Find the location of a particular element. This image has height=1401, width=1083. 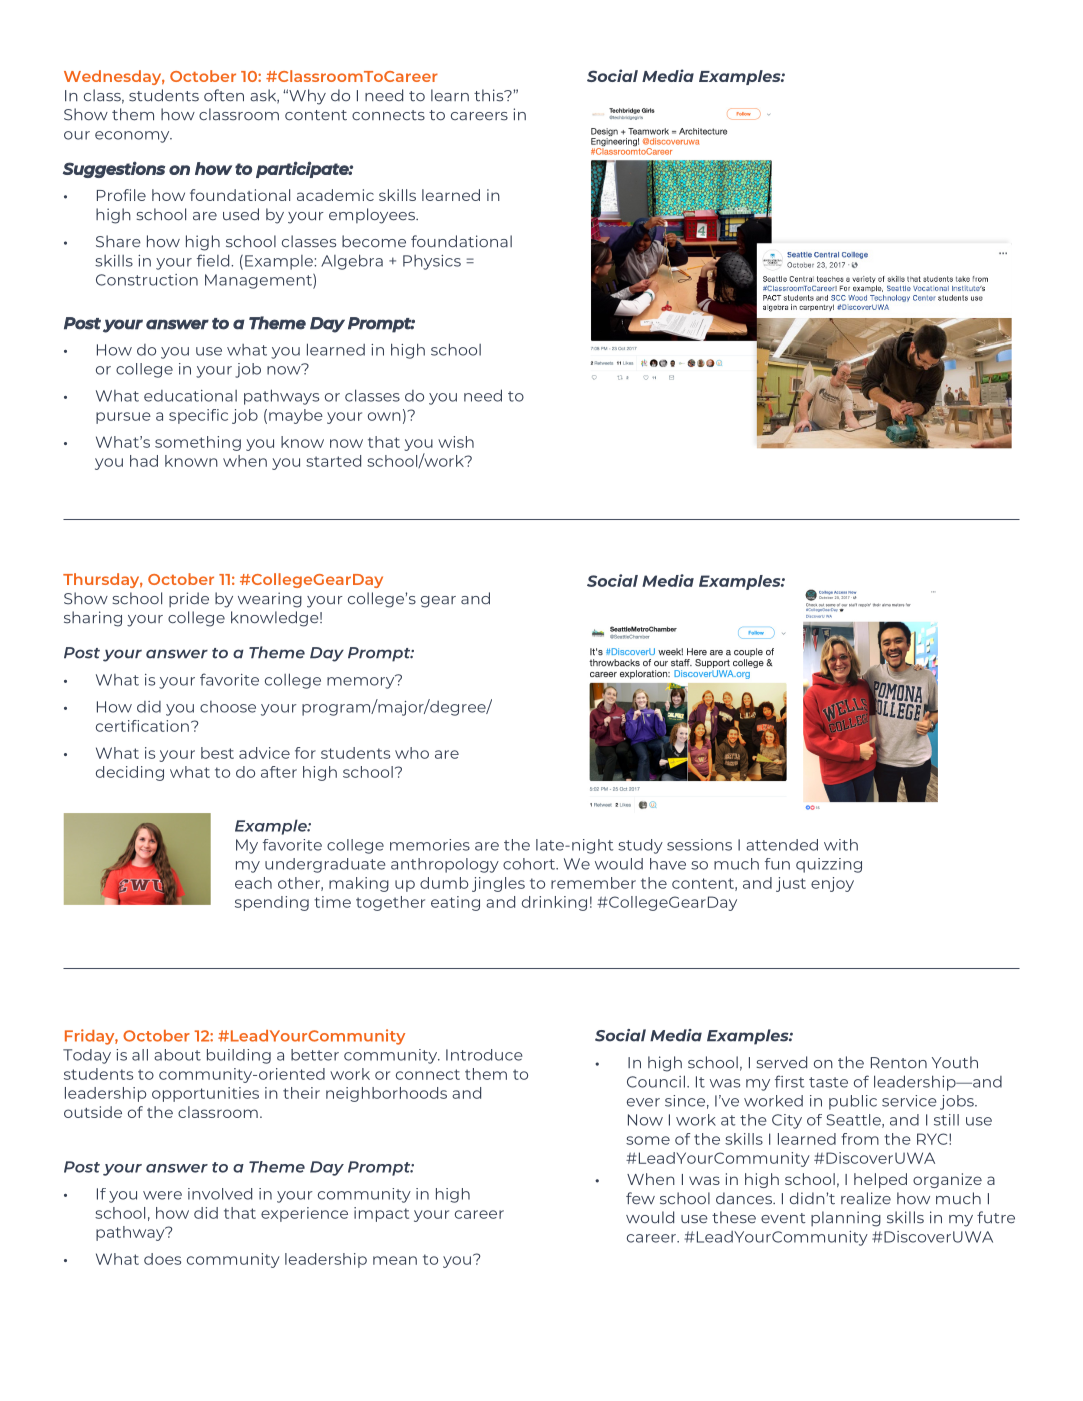

planning is located at coordinates (846, 1219).
